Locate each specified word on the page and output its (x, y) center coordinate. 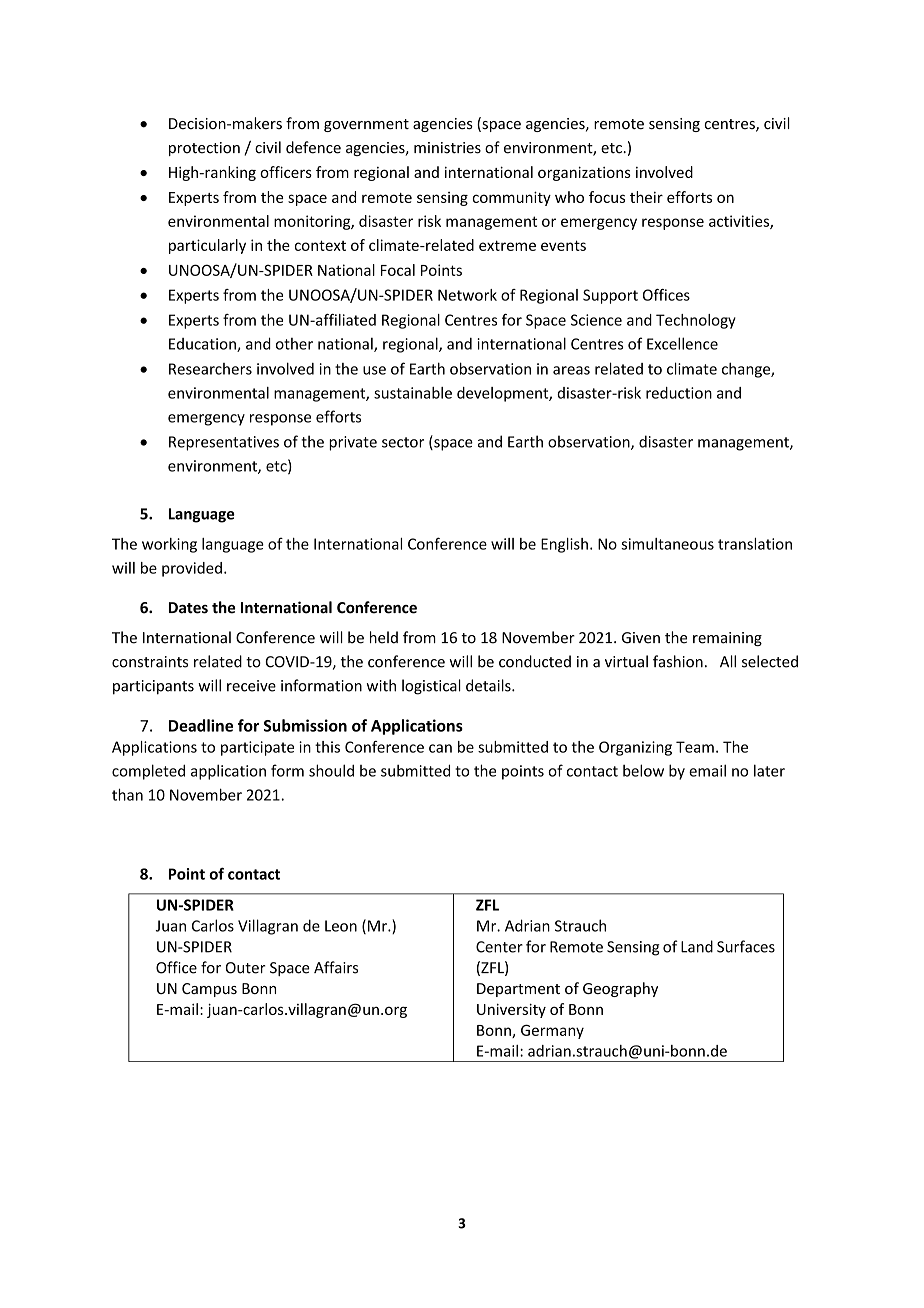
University (511, 1011)
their (646, 197)
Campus (209, 990)
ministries (447, 148)
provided (192, 569)
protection (204, 149)
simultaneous (667, 544)
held (384, 637)
